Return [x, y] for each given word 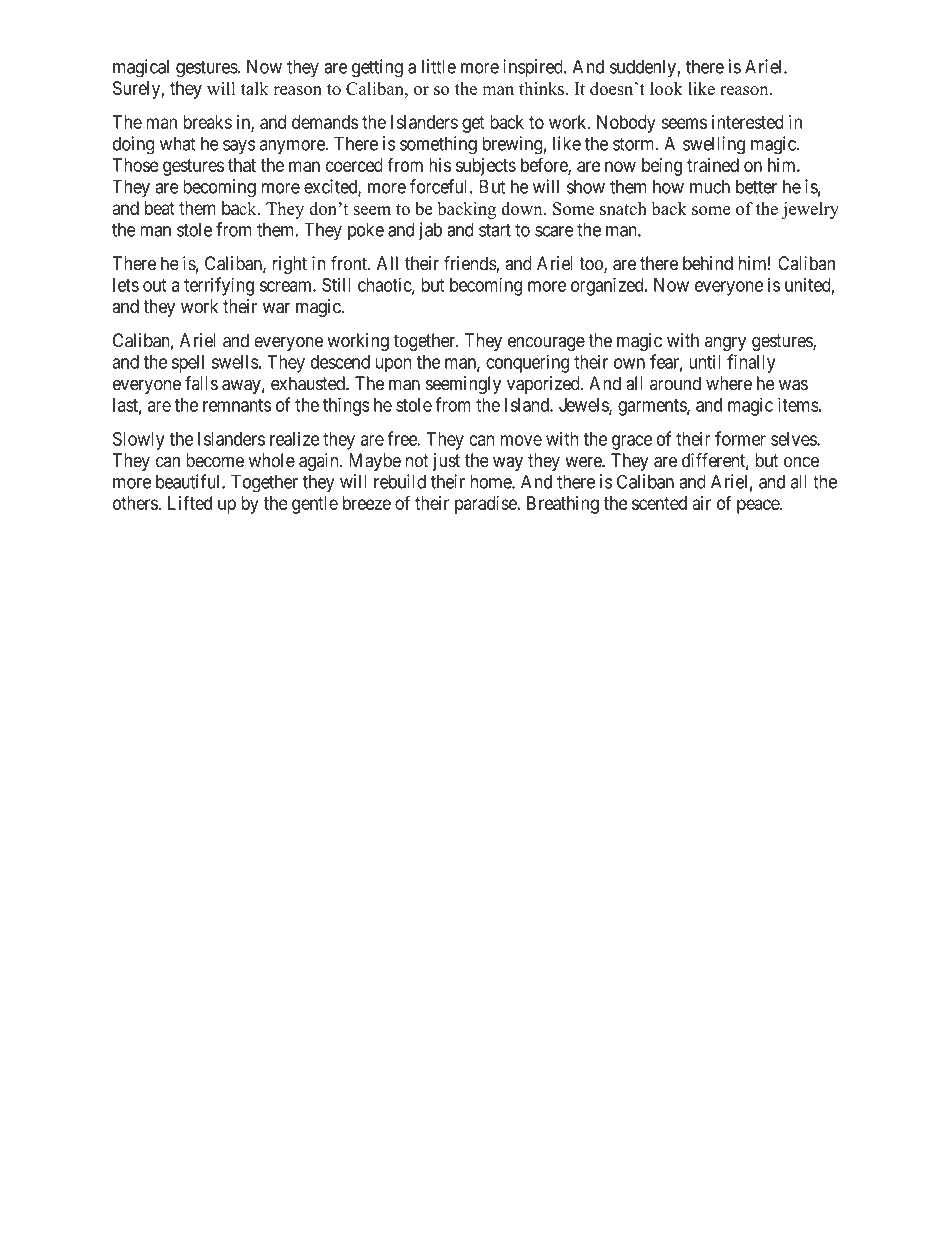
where [729, 383]
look [666, 88]
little [439, 66]
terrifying [219, 286]
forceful [440, 186]
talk [255, 88]
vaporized [544, 385]
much [710, 187]
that [242, 165]
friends [470, 264]
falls [201, 383]
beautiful [189, 481]
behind [708, 263]
